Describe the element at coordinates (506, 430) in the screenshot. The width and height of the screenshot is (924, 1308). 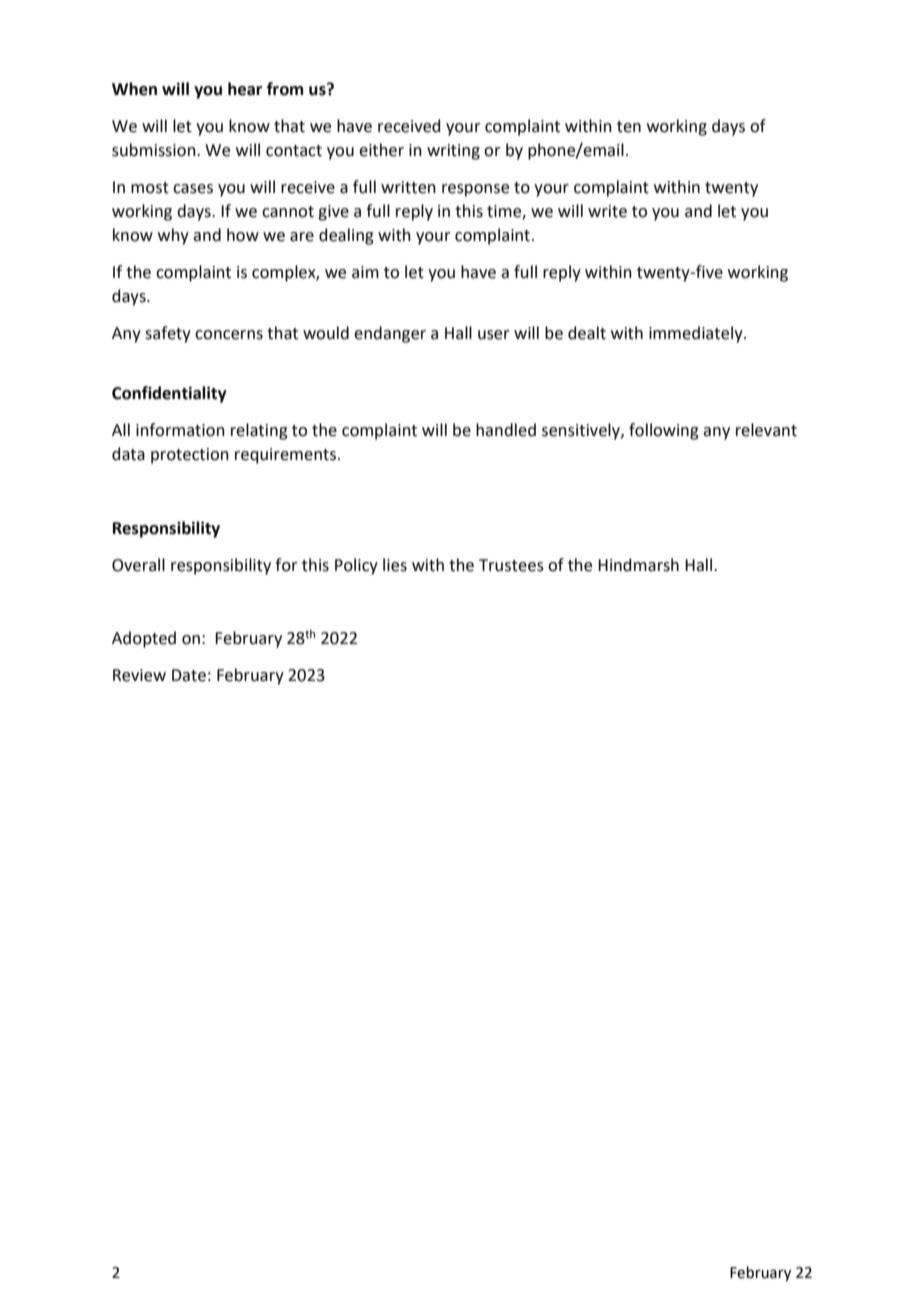
I see `handled` at that location.
